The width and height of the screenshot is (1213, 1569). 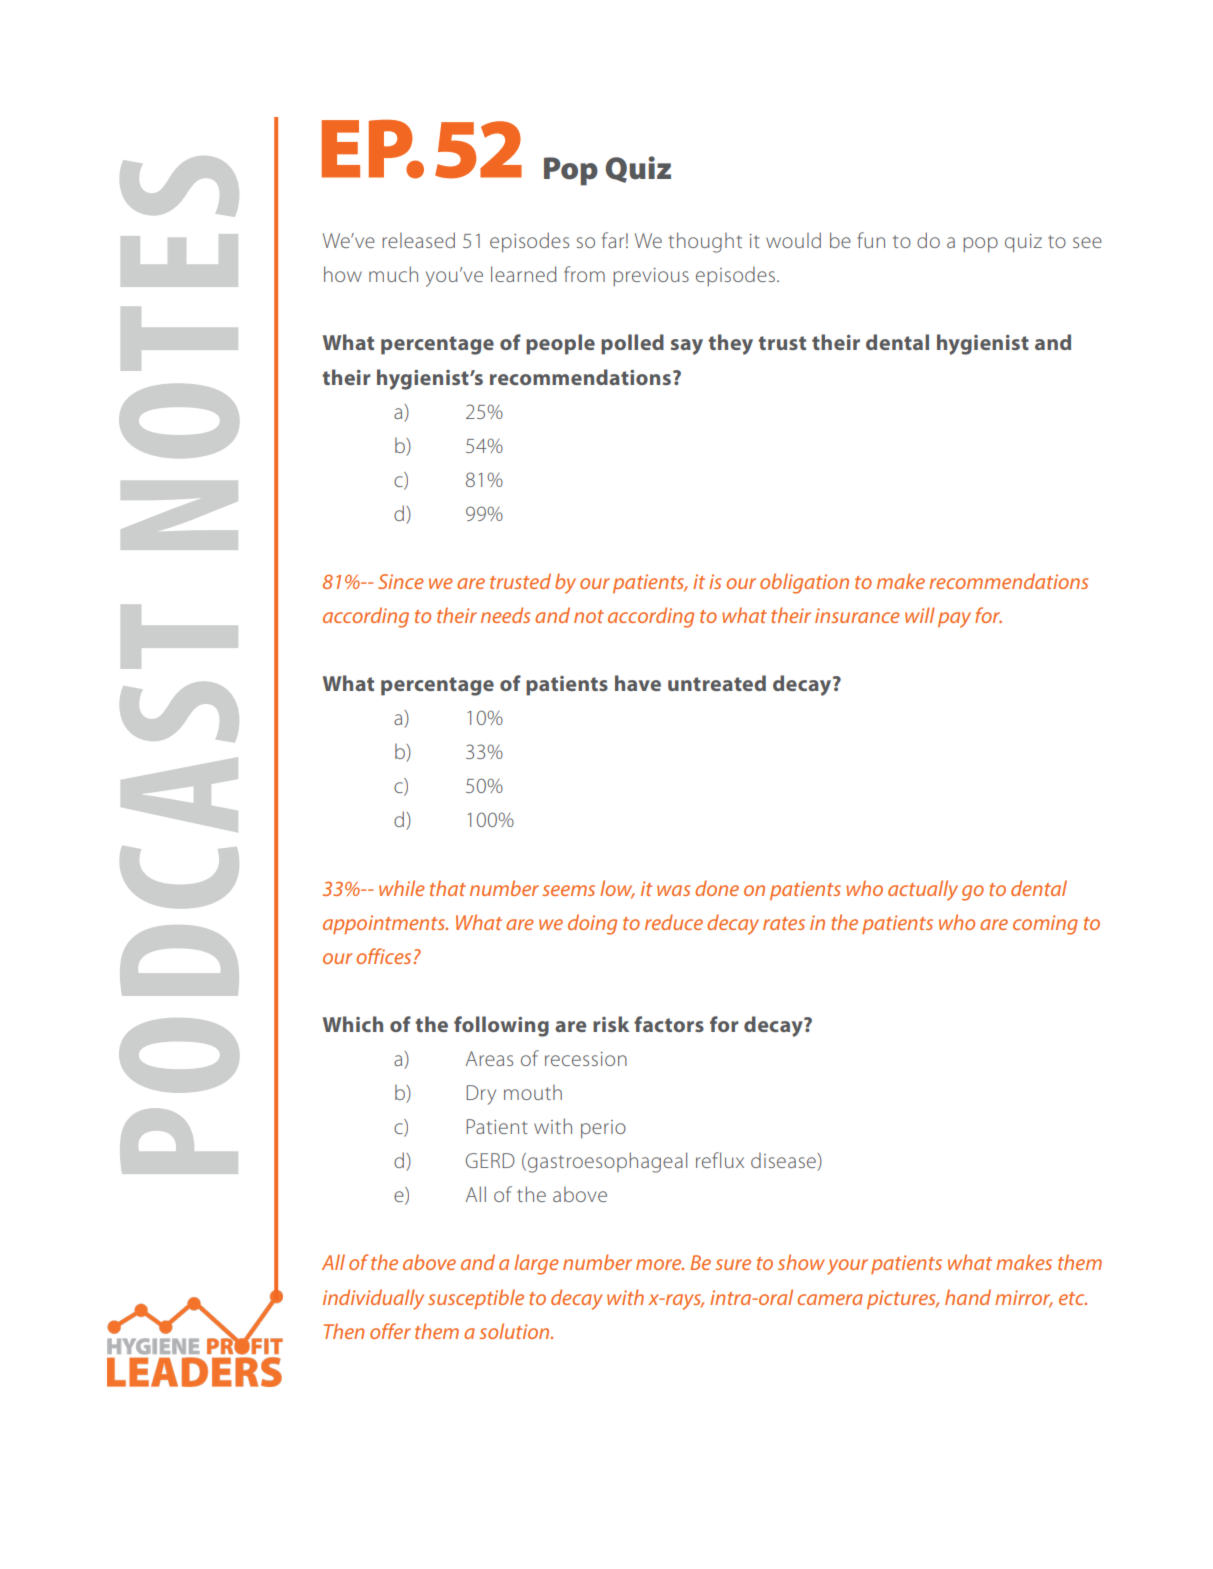 What do you see at coordinates (393, 274) in the screenshot?
I see `much` at bounding box center [393, 274].
